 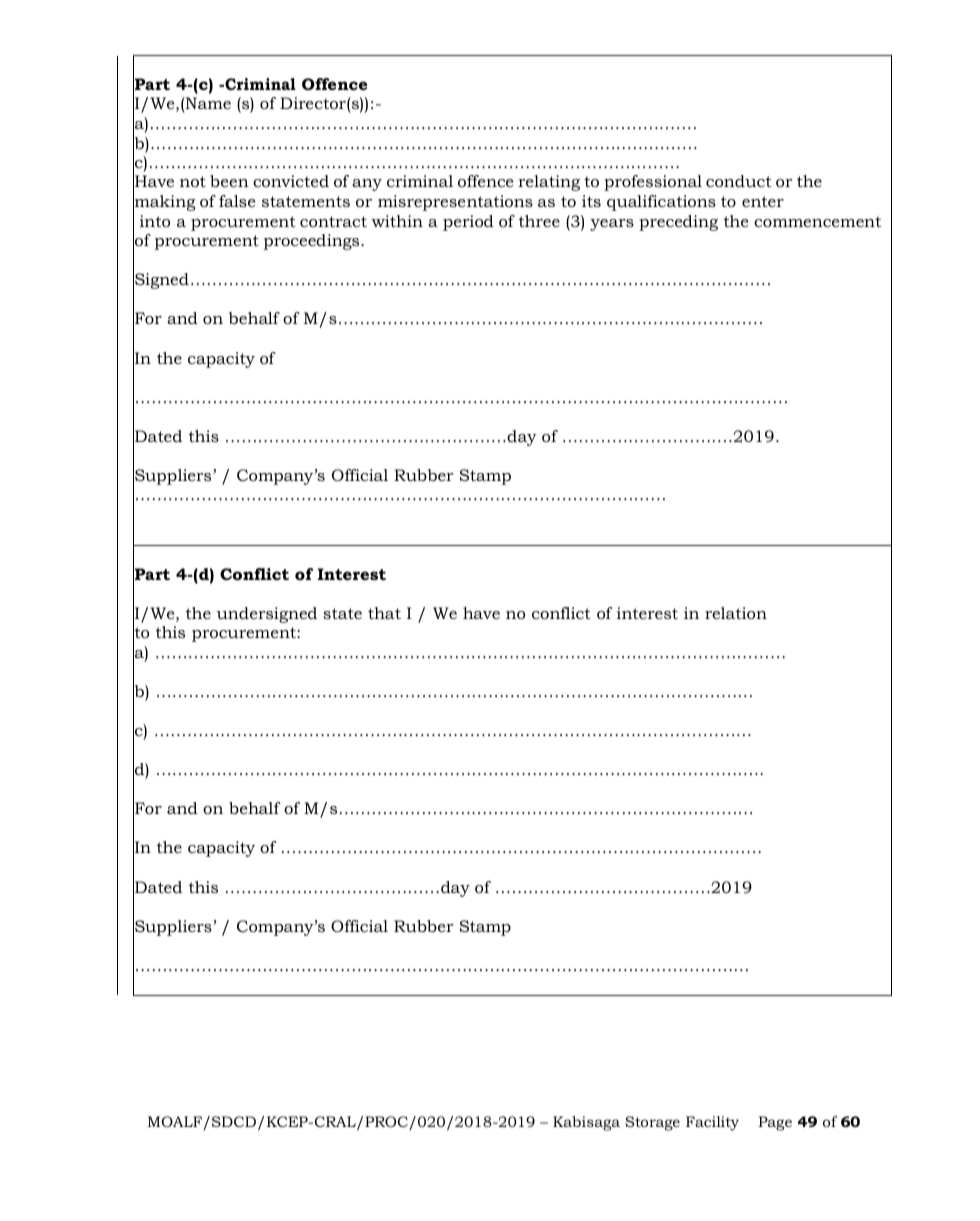 What do you see at coordinates (333, 221) in the screenshot?
I see `contract` at bounding box center [333, 221].
